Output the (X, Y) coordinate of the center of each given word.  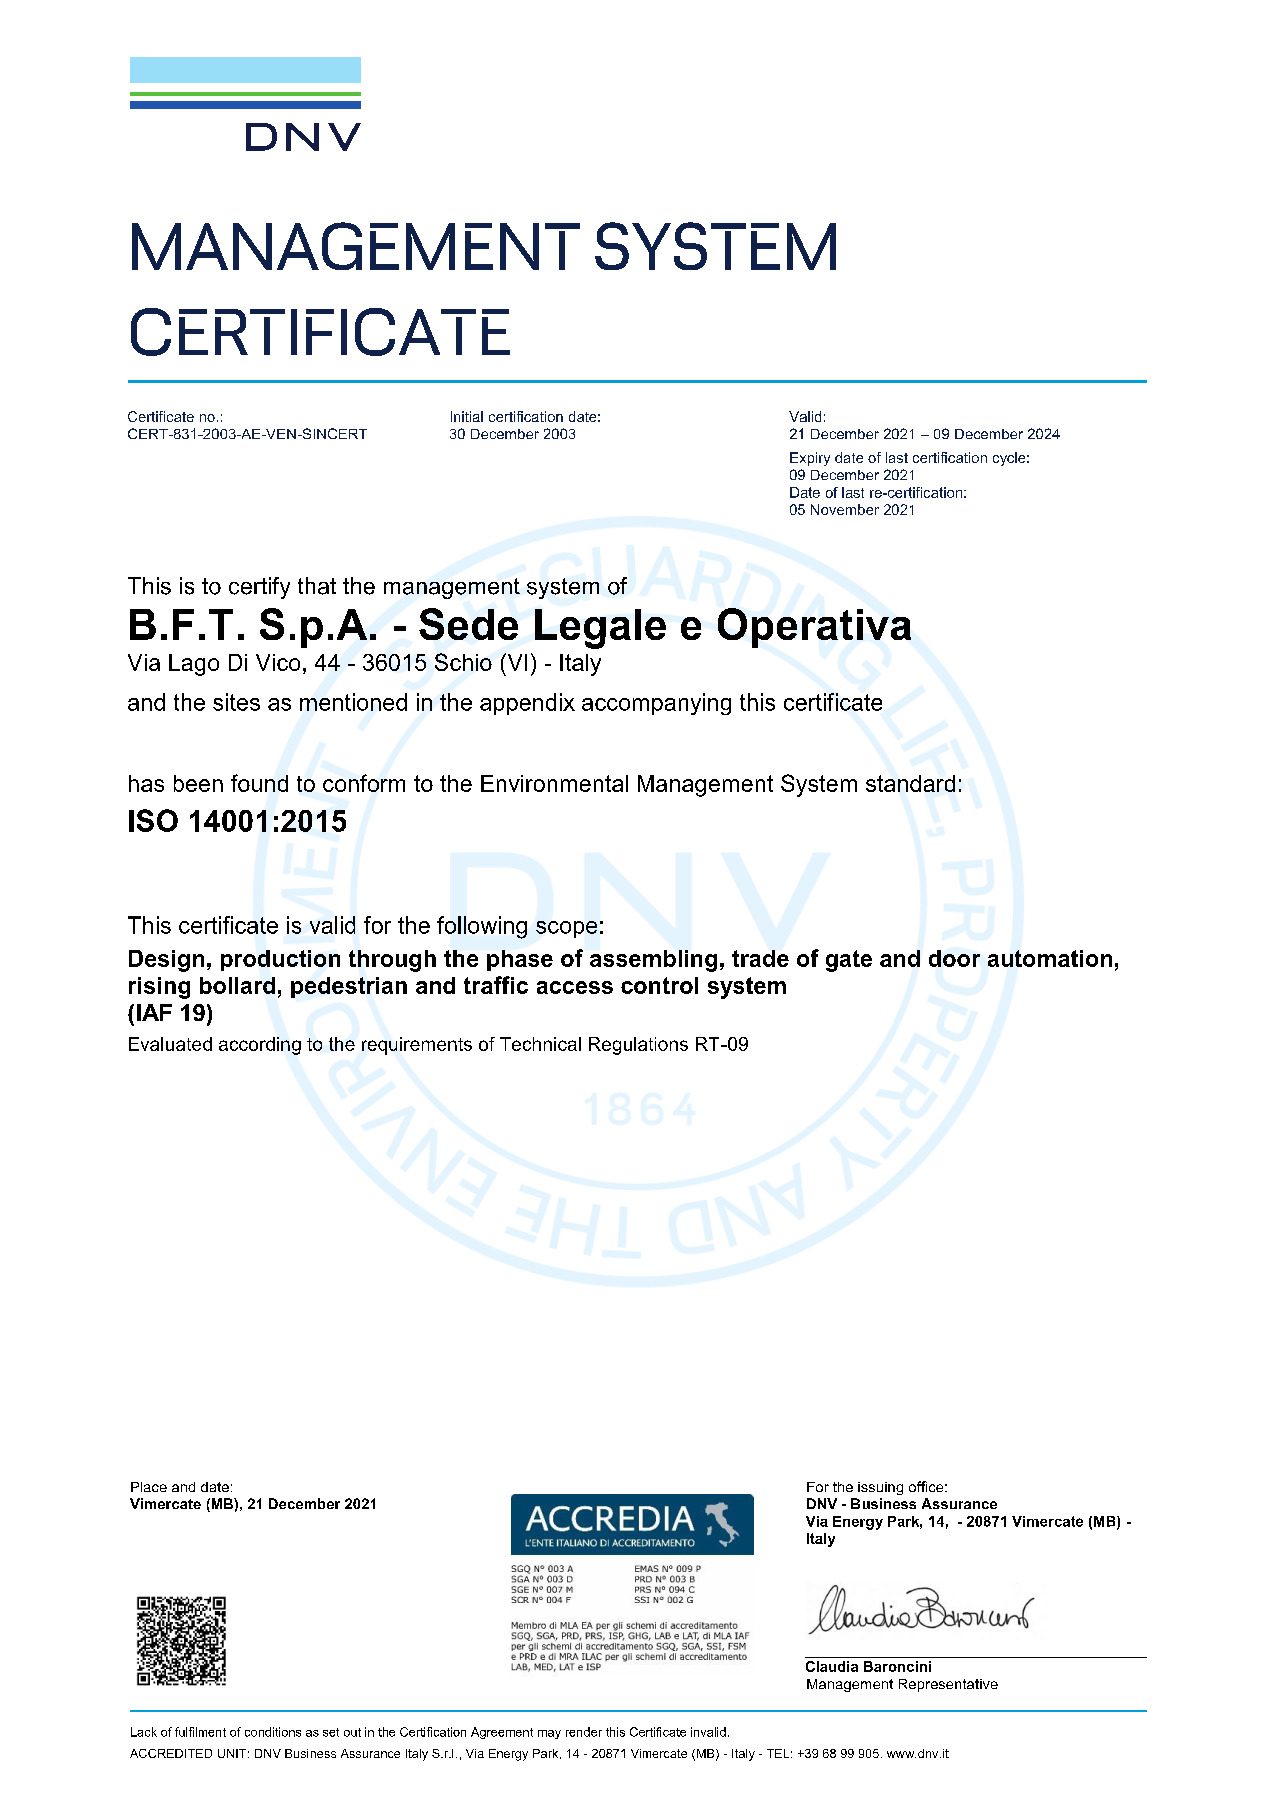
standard (910, 783)
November (845, 509)
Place (149, 1487)
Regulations (638, 1046)
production (280, 960)
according (260, 1046)
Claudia (832, 1666)
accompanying (656, 704)
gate (849, 961)
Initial (467, 416)
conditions (273, 1732)
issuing (880, 1488)
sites (236, 702)
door (954, 958)
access (575, 987)
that (317, 586)
